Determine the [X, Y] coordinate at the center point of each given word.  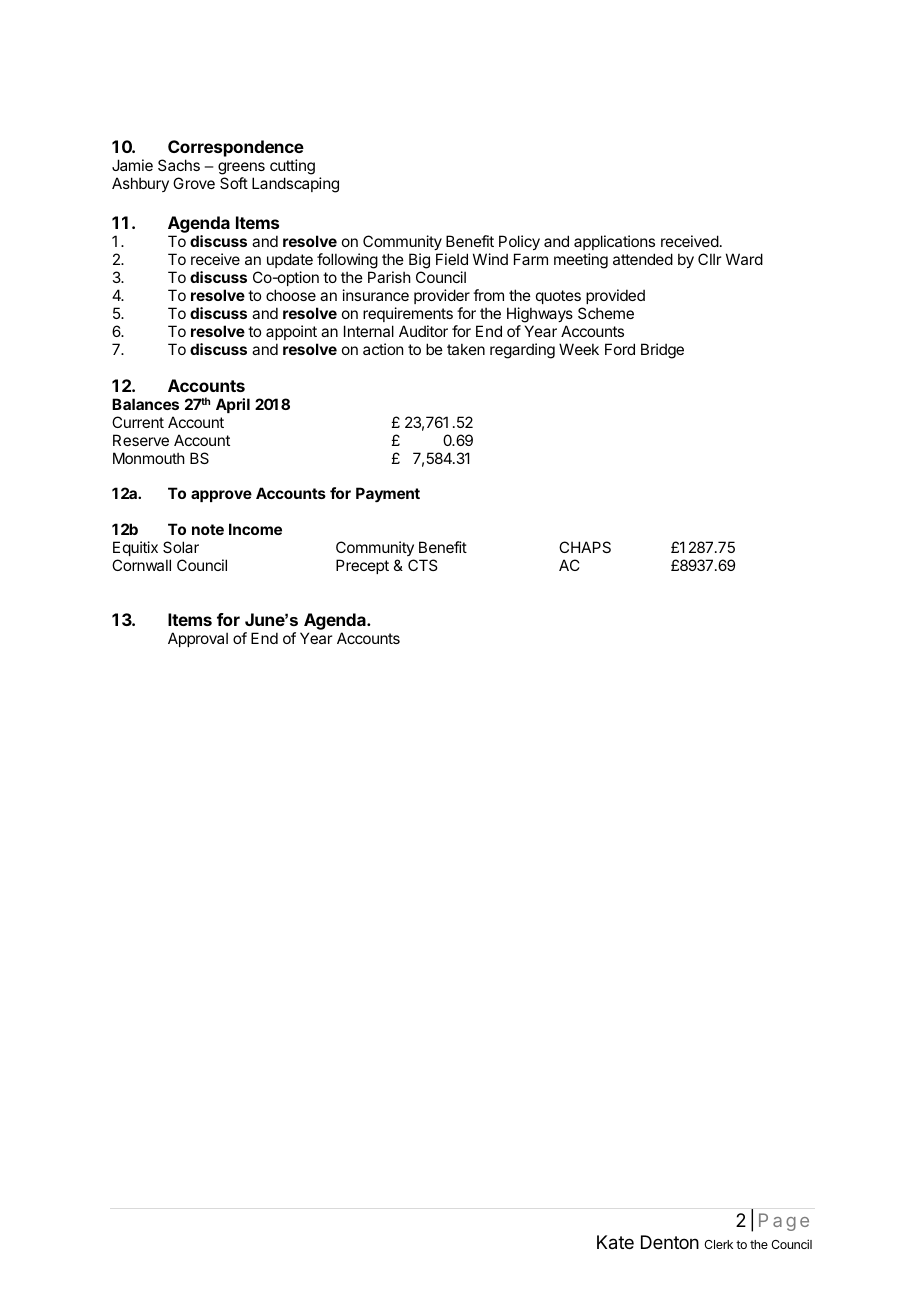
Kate [615, 1242]
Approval [198, 639]
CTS [422, 565]
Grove [194, 183]
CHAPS [585, 547]
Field [452, 259]
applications [614, 244]
